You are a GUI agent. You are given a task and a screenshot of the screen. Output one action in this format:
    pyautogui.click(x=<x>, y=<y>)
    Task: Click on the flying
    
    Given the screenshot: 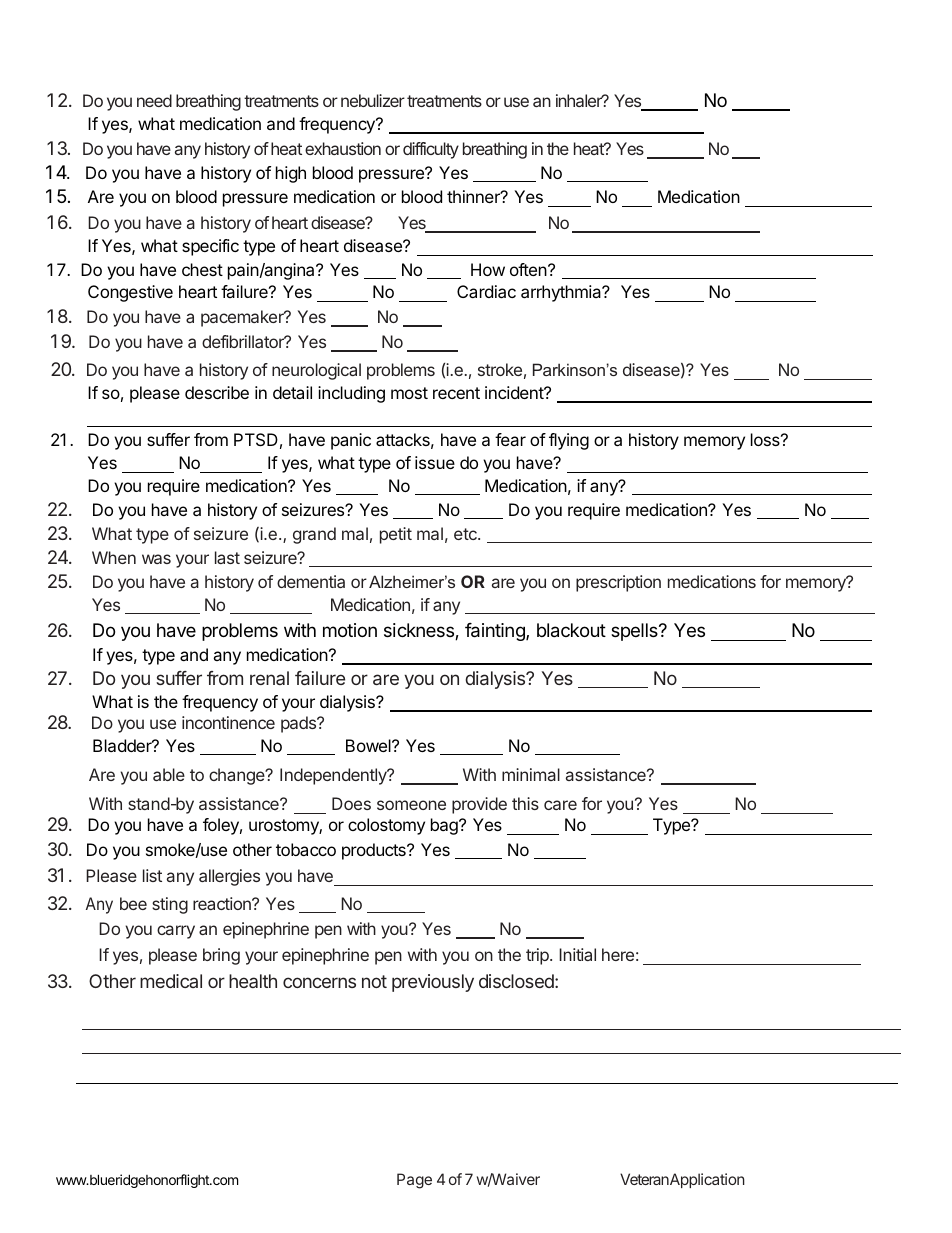 What is the action you would take?
    pyautogui.click(x=569, y=441)
